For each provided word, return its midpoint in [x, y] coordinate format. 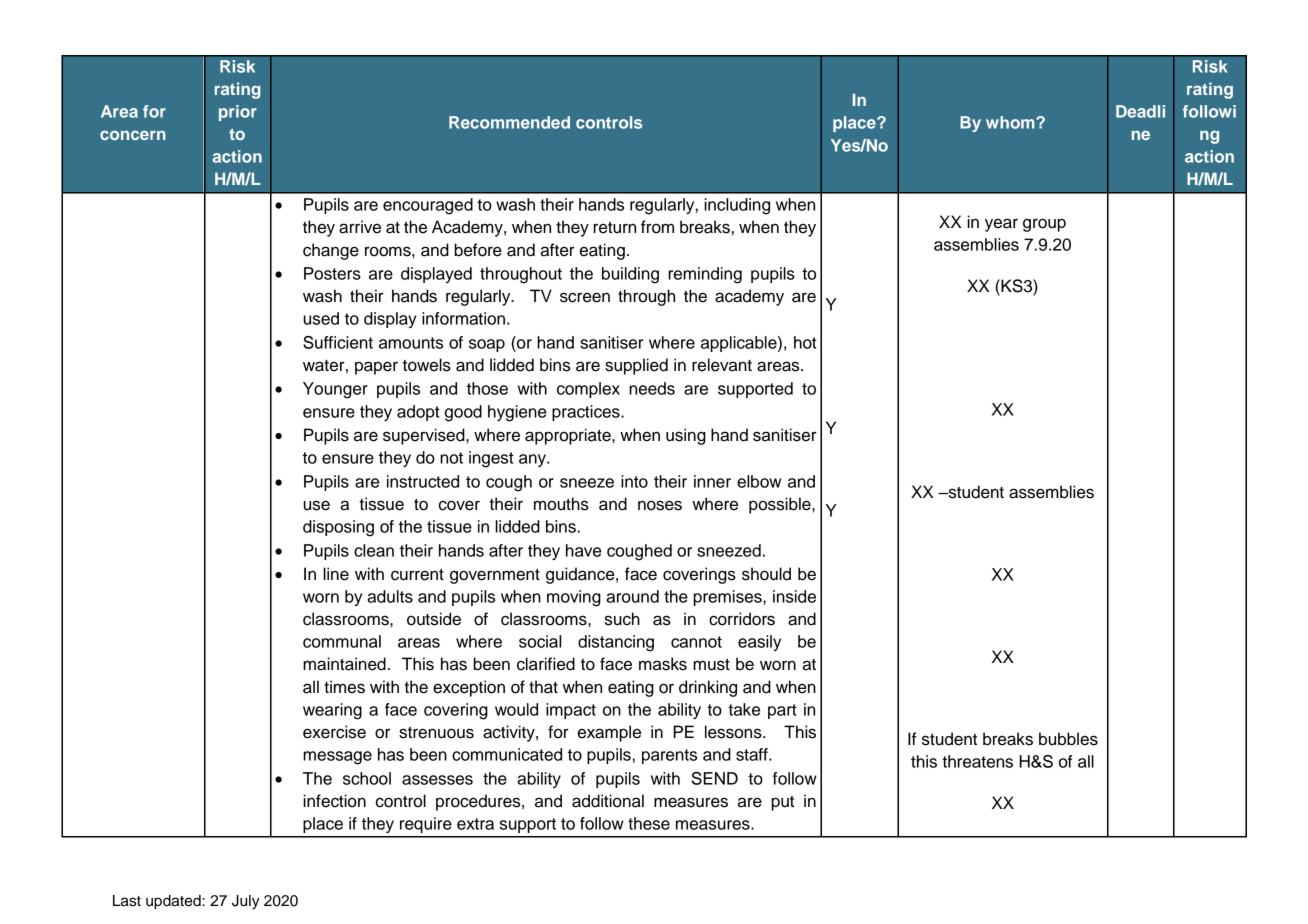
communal [342, 641]
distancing [616, 643]
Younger [335, 390]
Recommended [509, 122]
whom [1011, 122]
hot [805, 342]
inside [794, 596]
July [246, 902]
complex [588, 390]
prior [238, 113]
